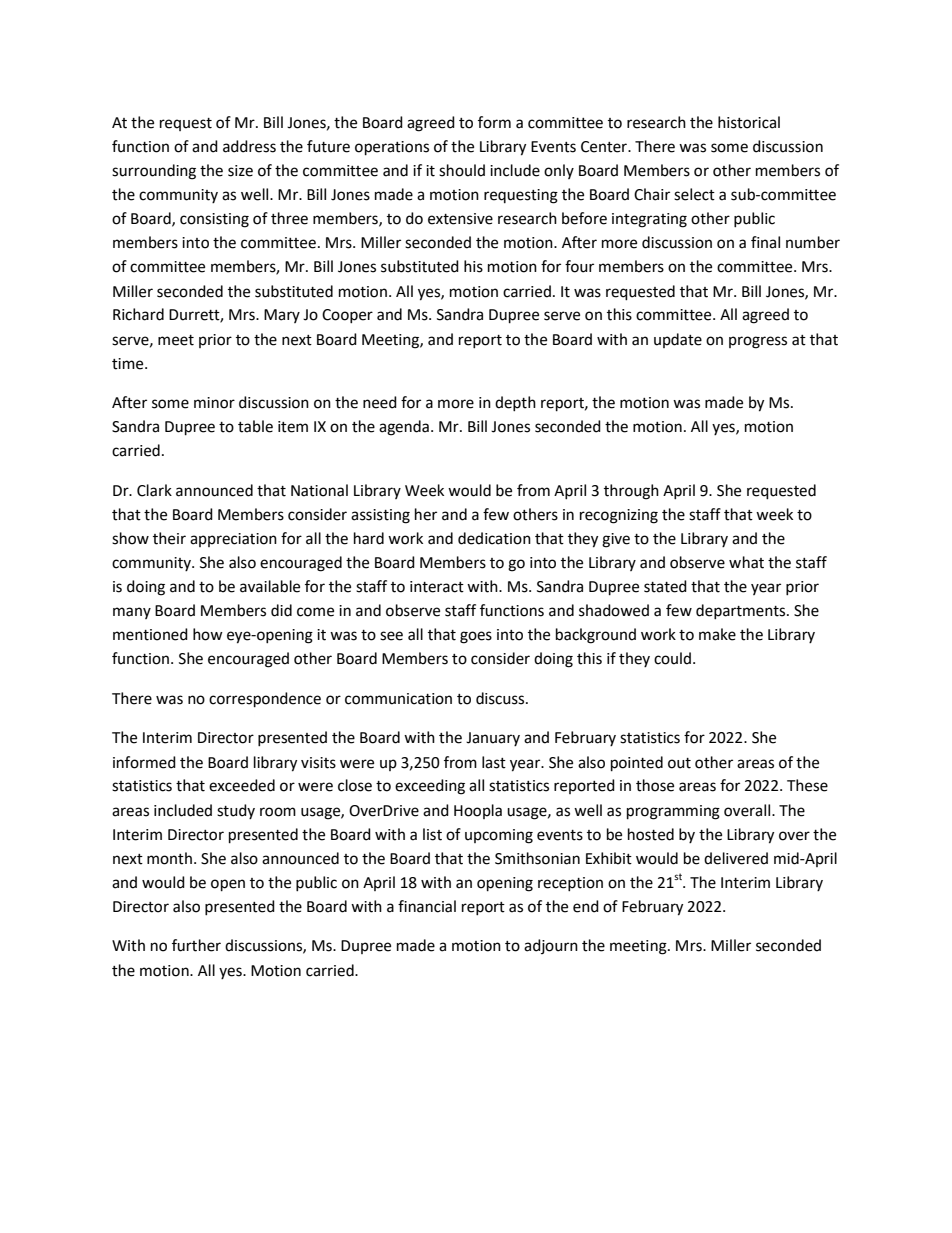  What do you see at coordinates (462, 170) in the document?
I see `should` at bounding box center [462, 170].
